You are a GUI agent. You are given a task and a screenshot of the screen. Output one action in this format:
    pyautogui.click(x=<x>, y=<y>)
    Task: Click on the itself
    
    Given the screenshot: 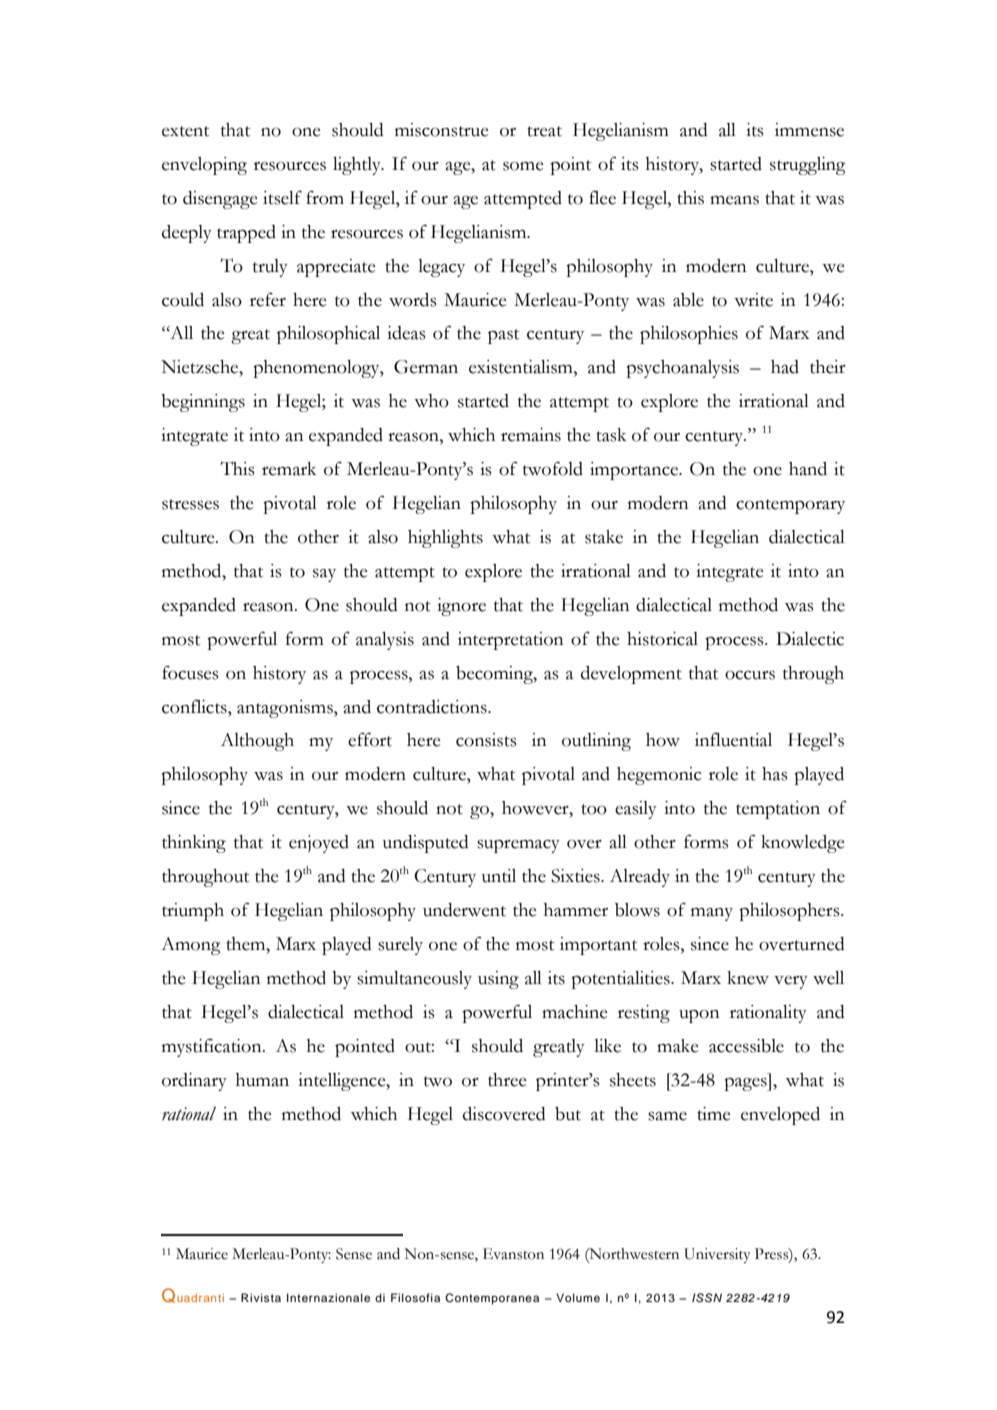 What is the action you would take?
    pyautogui.click(x=282, y=198)
